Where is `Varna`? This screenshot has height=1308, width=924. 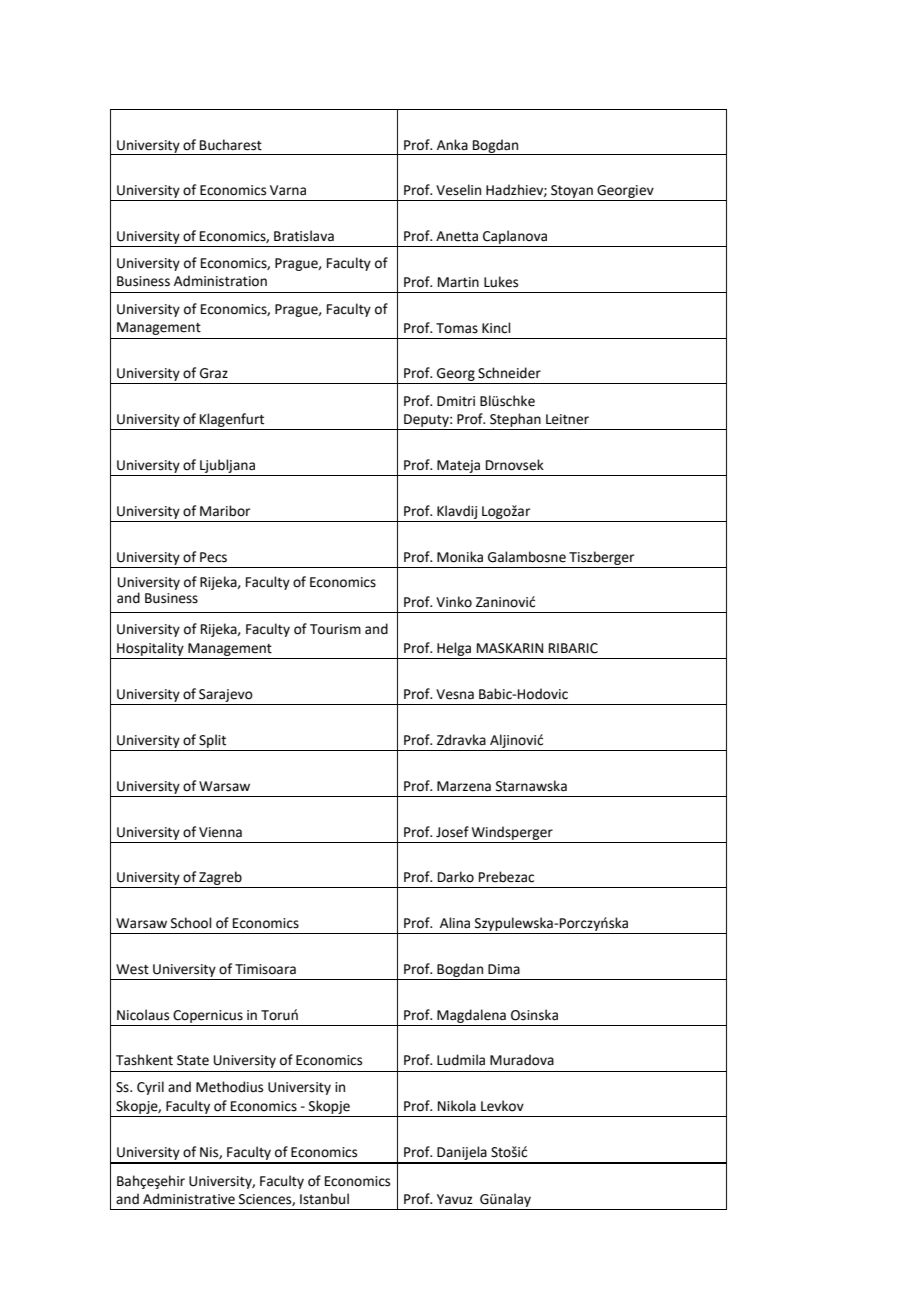
Varna is located at coordinates (288, 190).
